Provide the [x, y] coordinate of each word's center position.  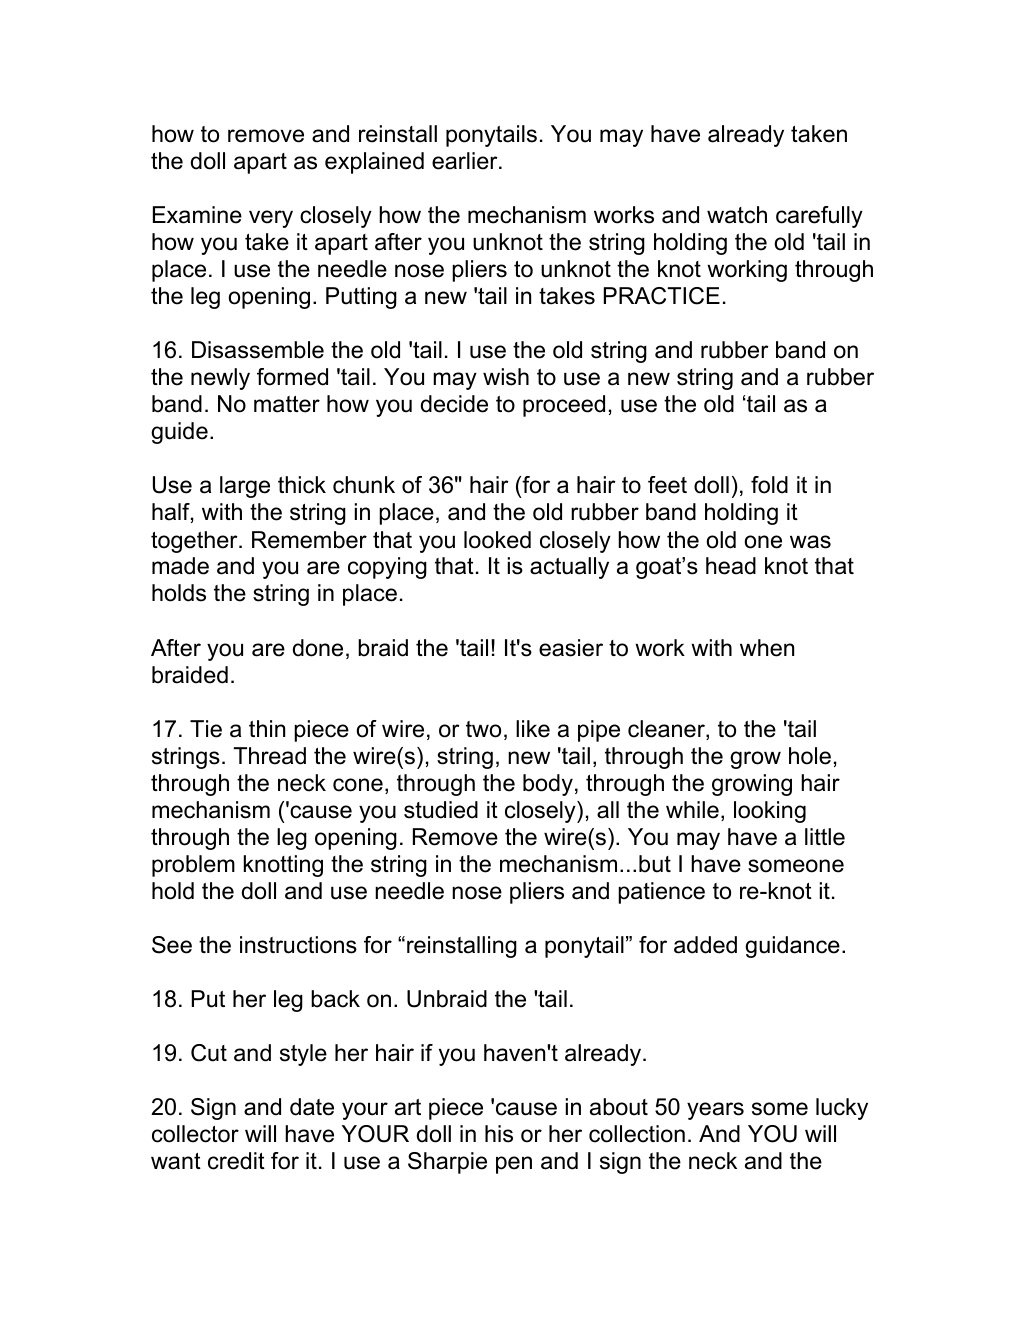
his [499, 1134]
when [767, 648]
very [271, 219]
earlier [466, 161]
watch [737, 215]
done [318, 648]
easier [571, 648]
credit [236, 1161]
